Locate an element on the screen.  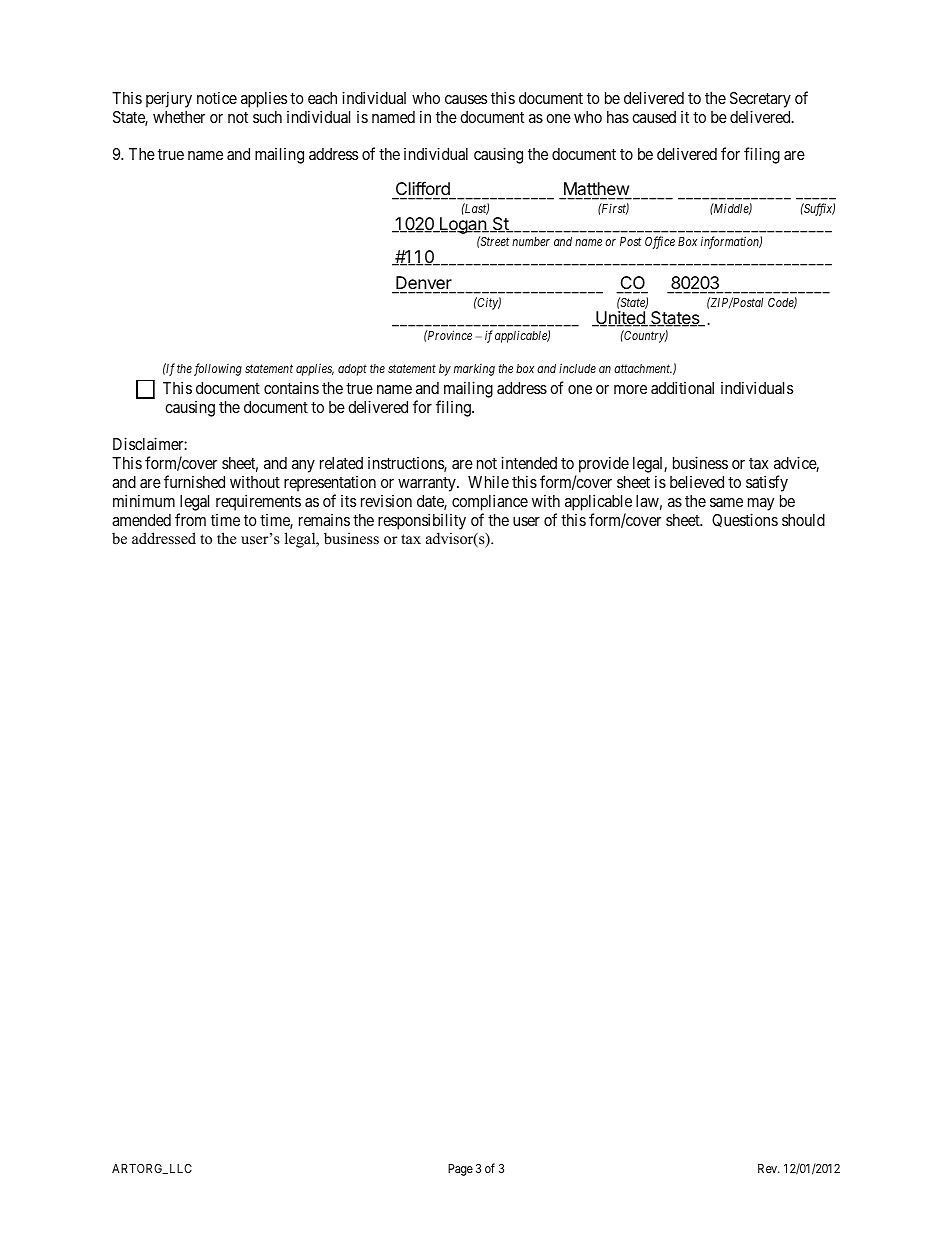
Secretary is located at coordinates (760, 100).
